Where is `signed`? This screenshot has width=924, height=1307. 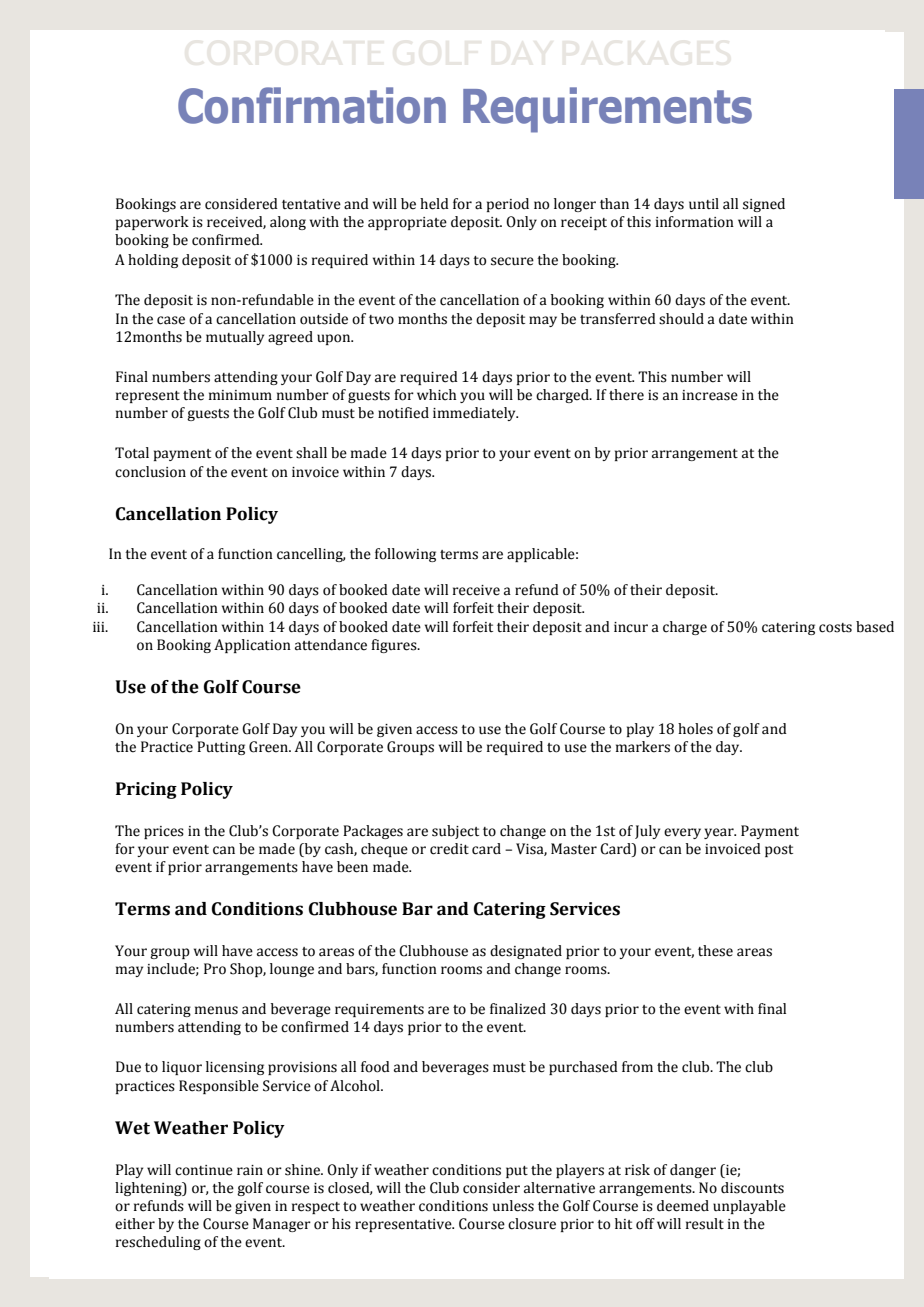 signed is located at coordinates (764, 205).
